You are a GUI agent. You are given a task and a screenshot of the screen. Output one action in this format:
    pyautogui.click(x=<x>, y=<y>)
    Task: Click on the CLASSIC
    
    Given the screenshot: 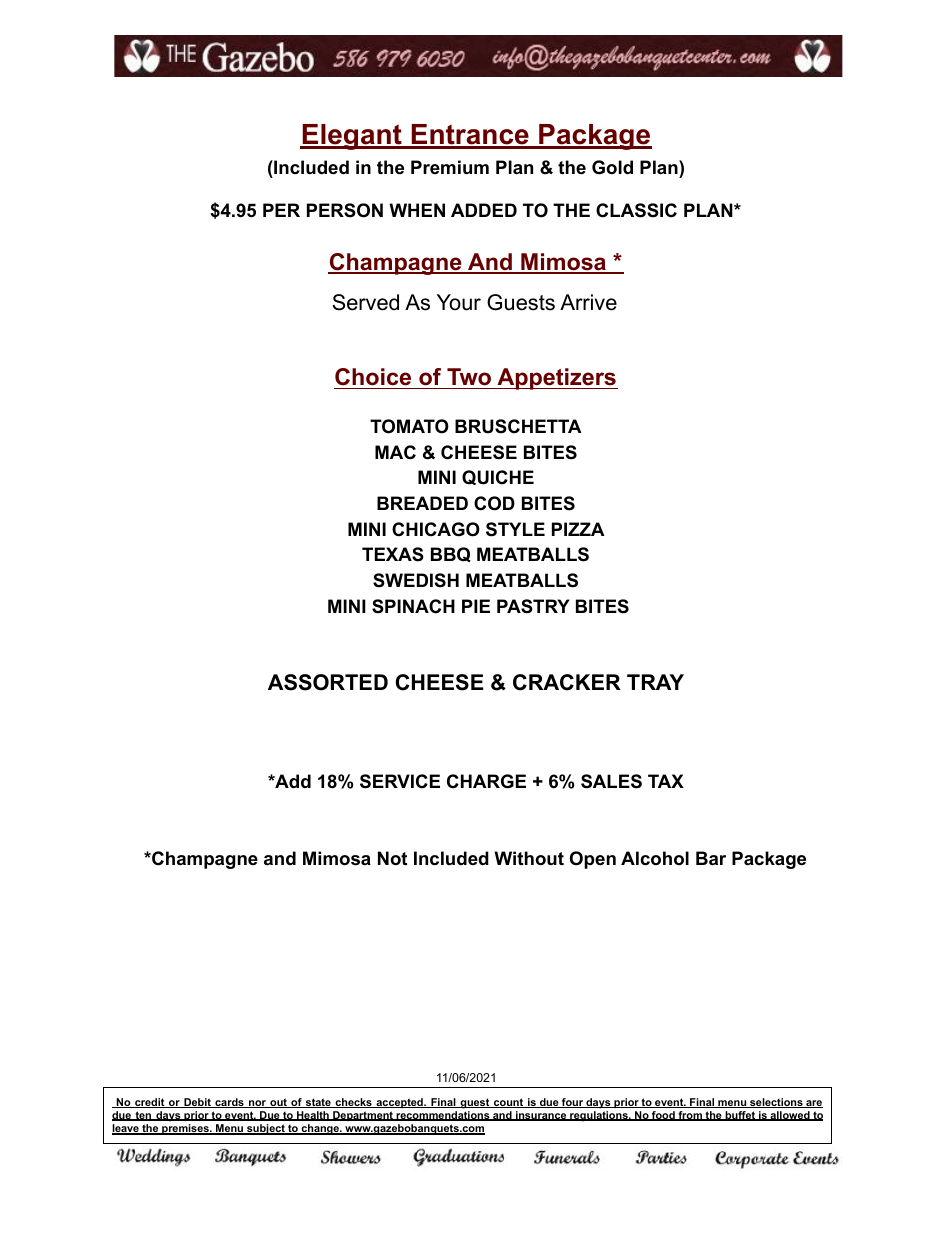 What is the action you would take?
    pyautogui.click(x=636, y=210)
